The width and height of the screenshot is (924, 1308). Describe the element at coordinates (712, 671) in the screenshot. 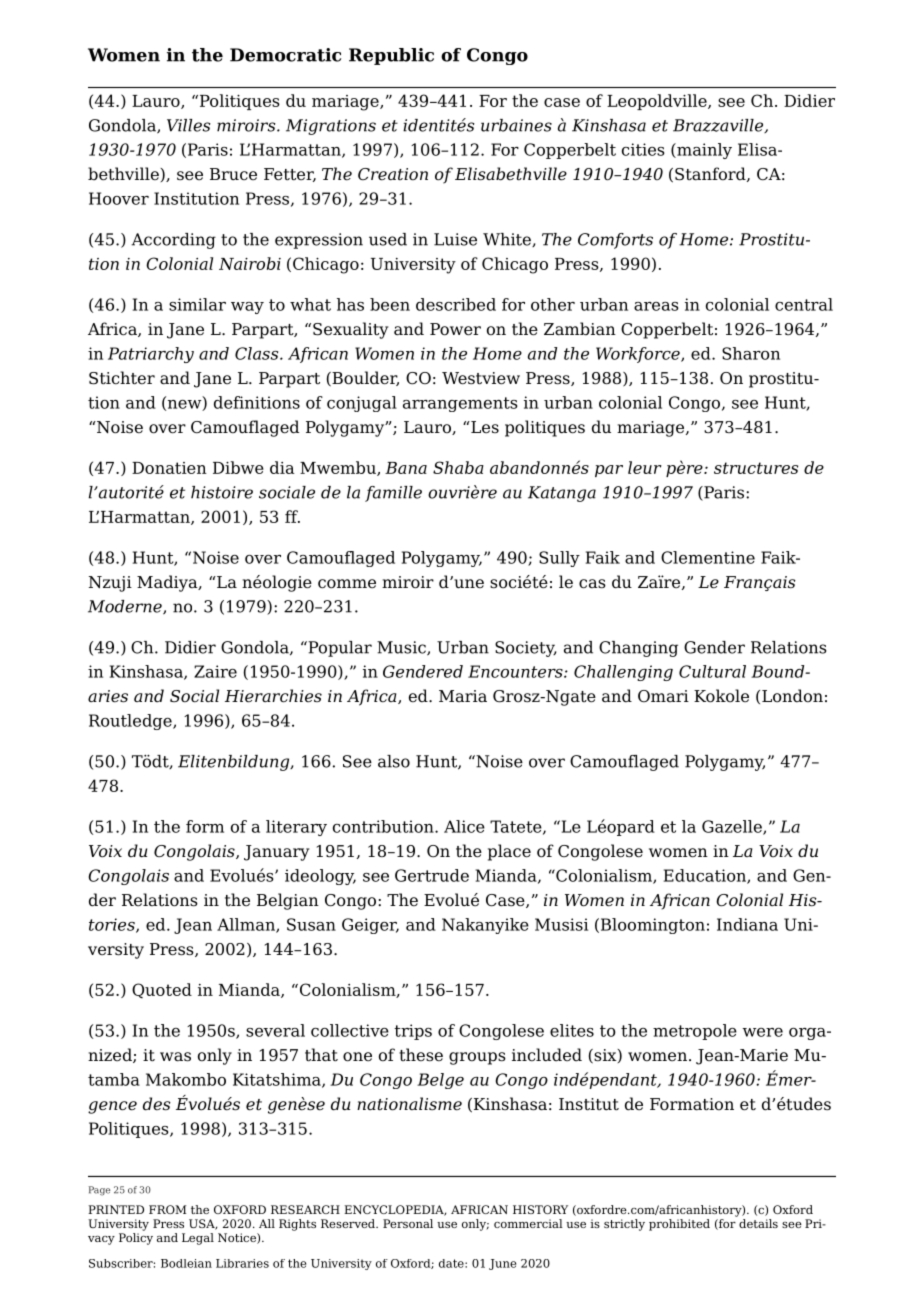

I see `Cultural` at that location.
